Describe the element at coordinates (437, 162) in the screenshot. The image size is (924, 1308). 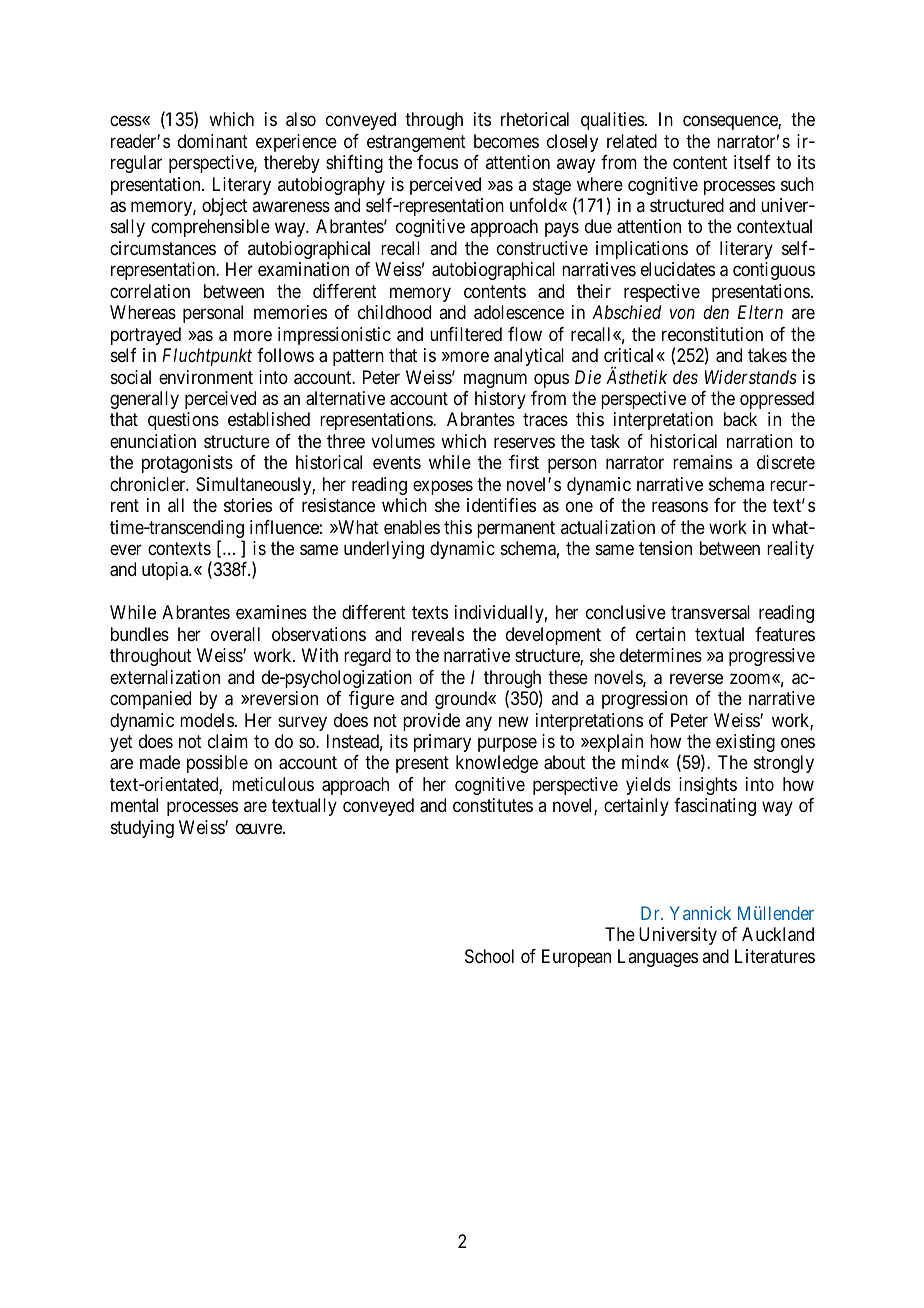
I see `focus` at that location.
